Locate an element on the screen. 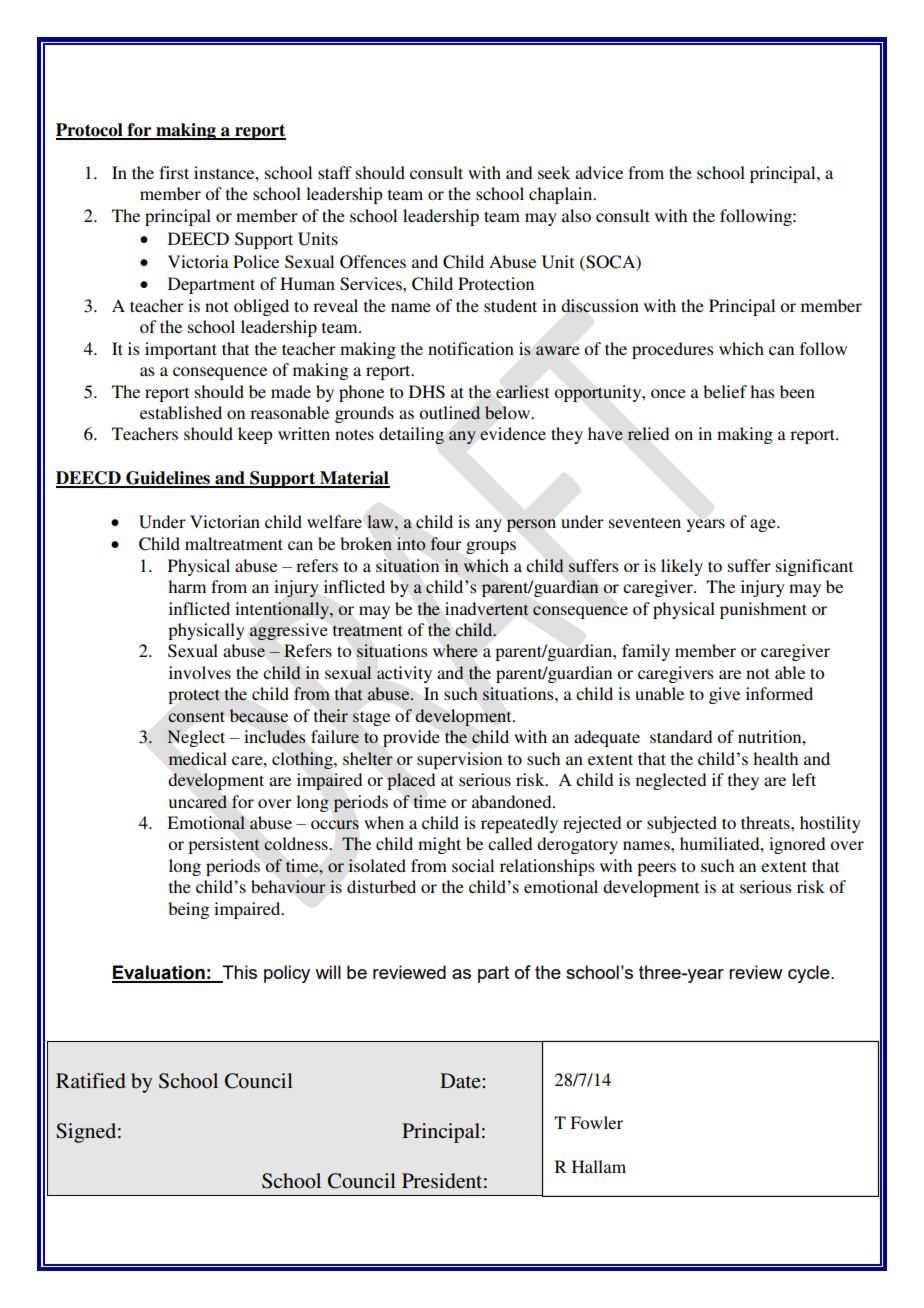 The width and height of the screenshot is (924, 1308). advice is located at coordinates (599, 172).
